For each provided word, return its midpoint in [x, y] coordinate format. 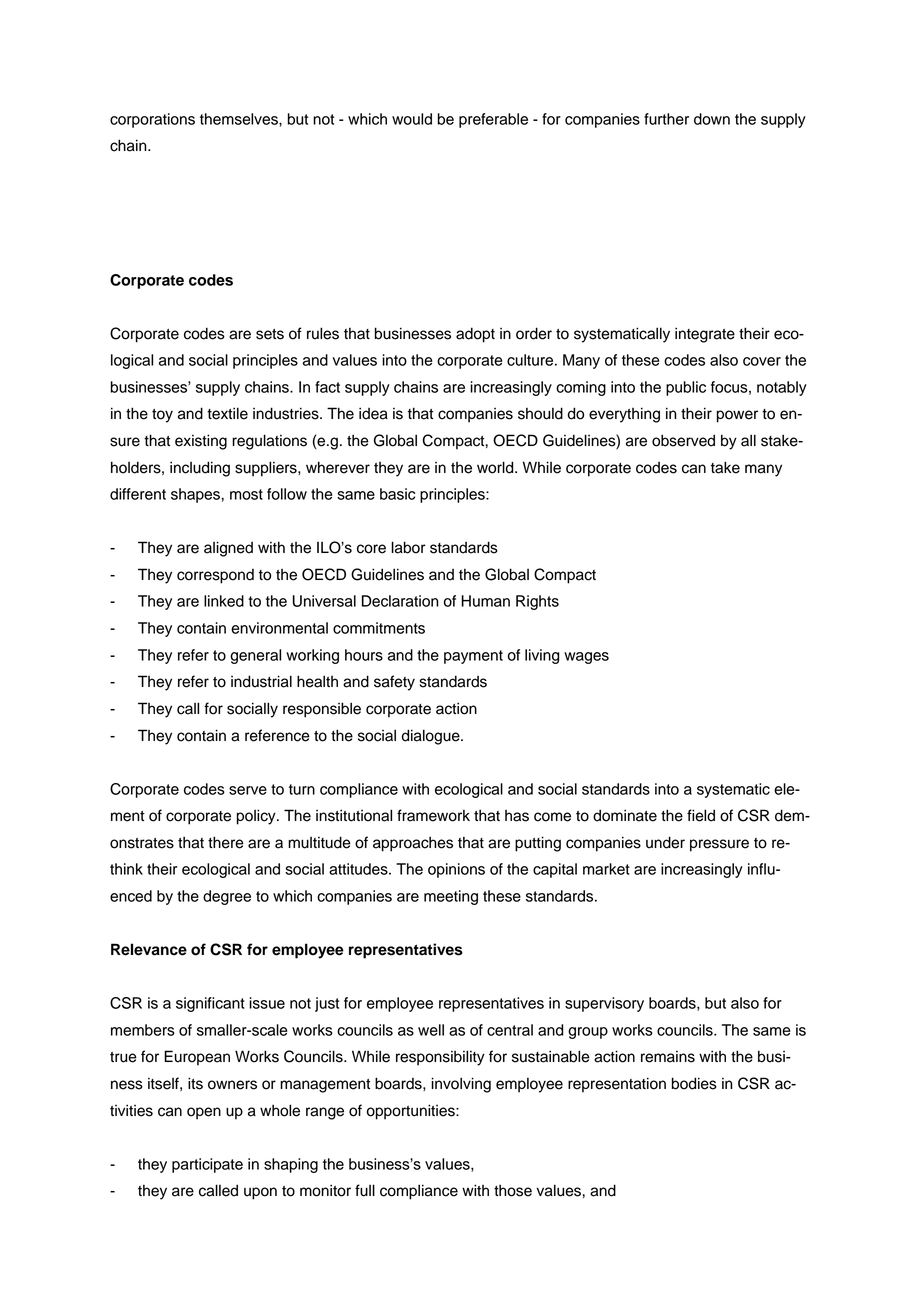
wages [586, 658]
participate [207, 1165]
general [255, 656]
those [513, 1190]
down [712, 119]
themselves [240, 119]
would [412, 119]
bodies [694, 1083]
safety [394, 683]
